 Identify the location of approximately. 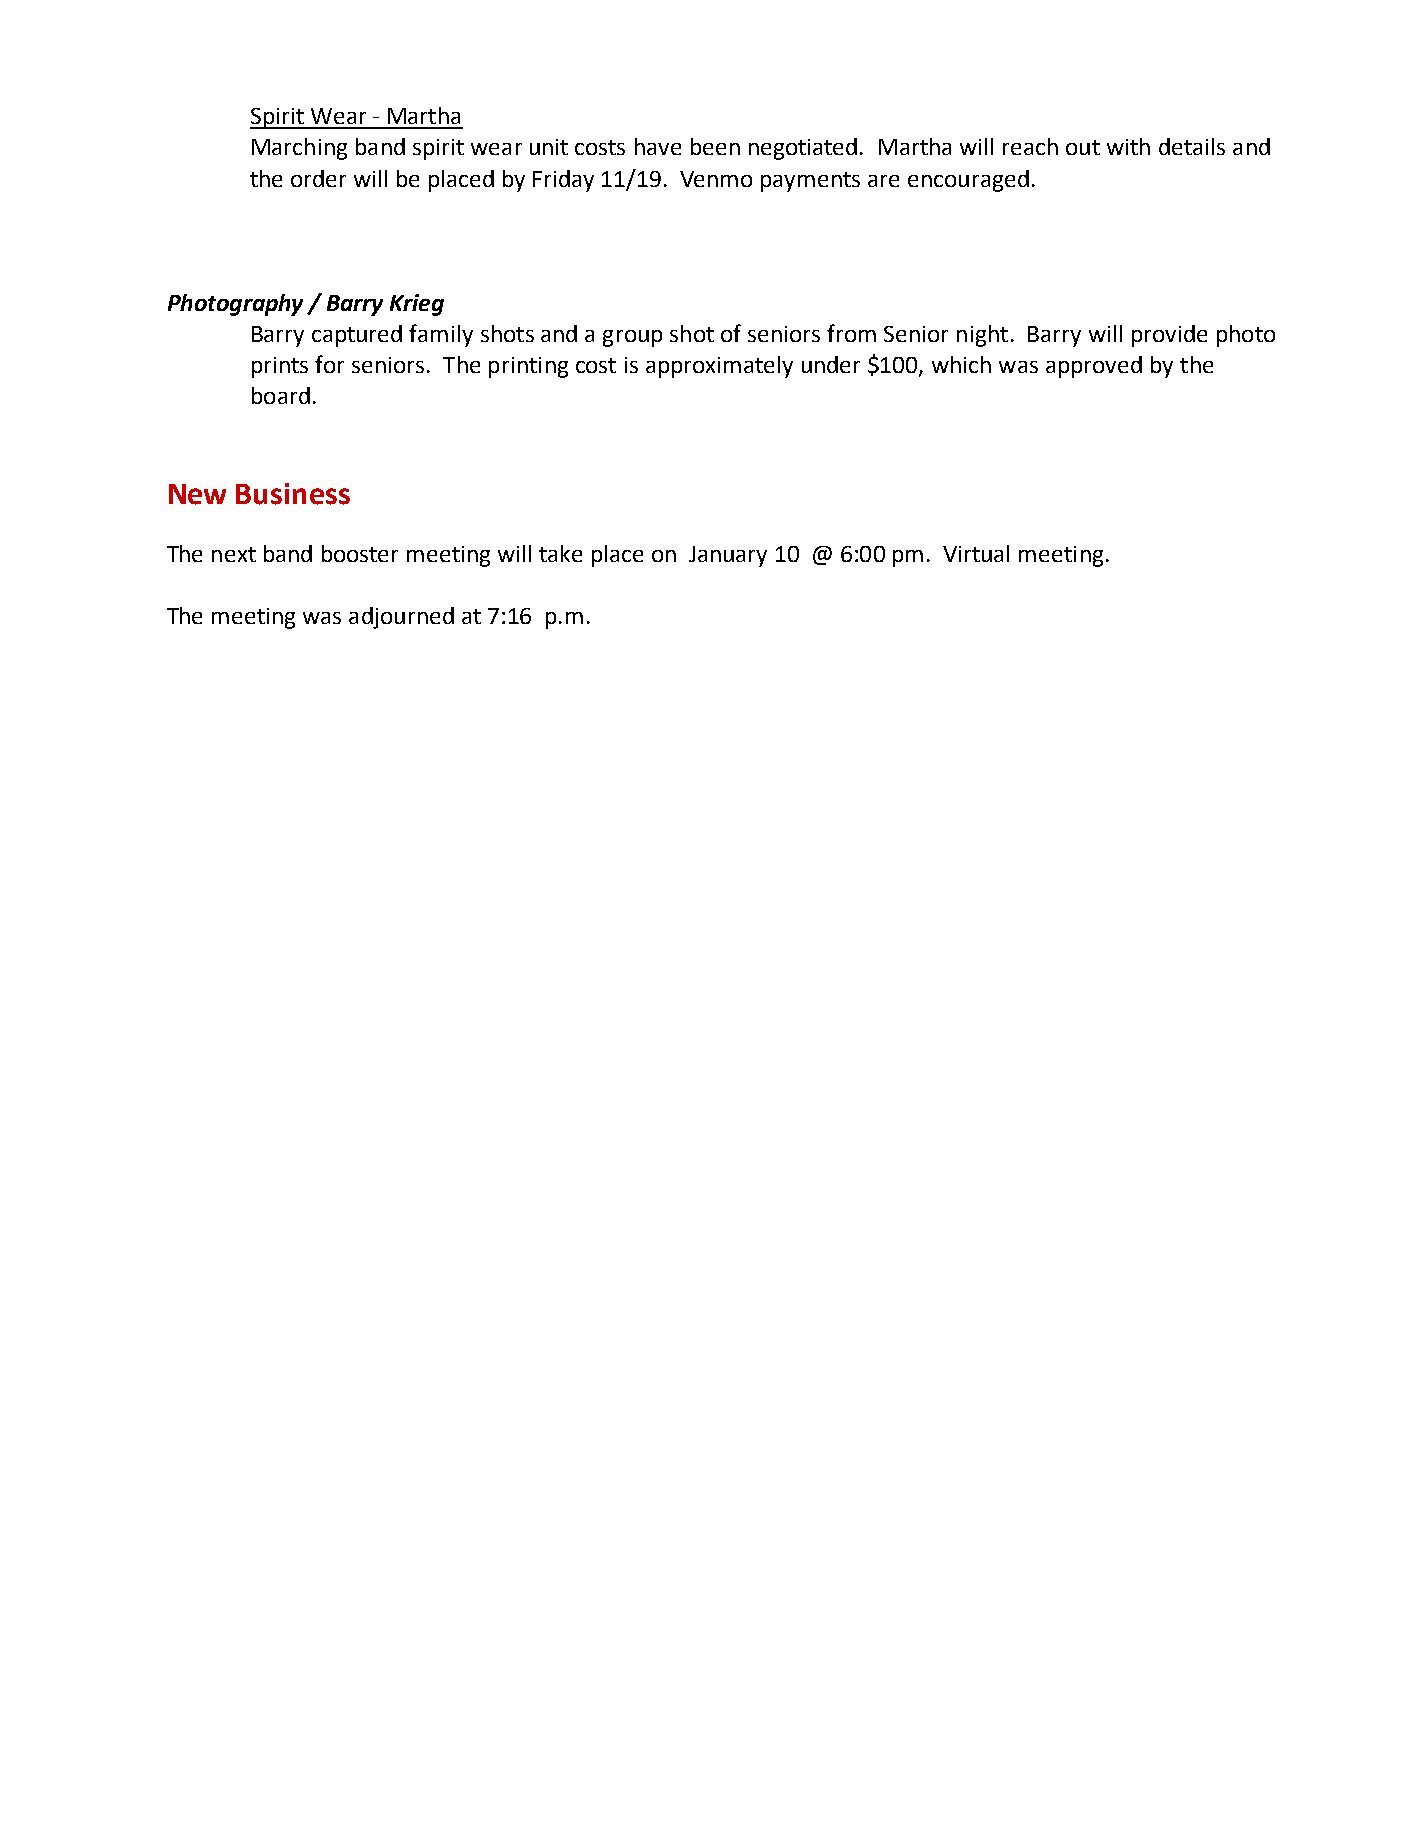
(719, 367).
